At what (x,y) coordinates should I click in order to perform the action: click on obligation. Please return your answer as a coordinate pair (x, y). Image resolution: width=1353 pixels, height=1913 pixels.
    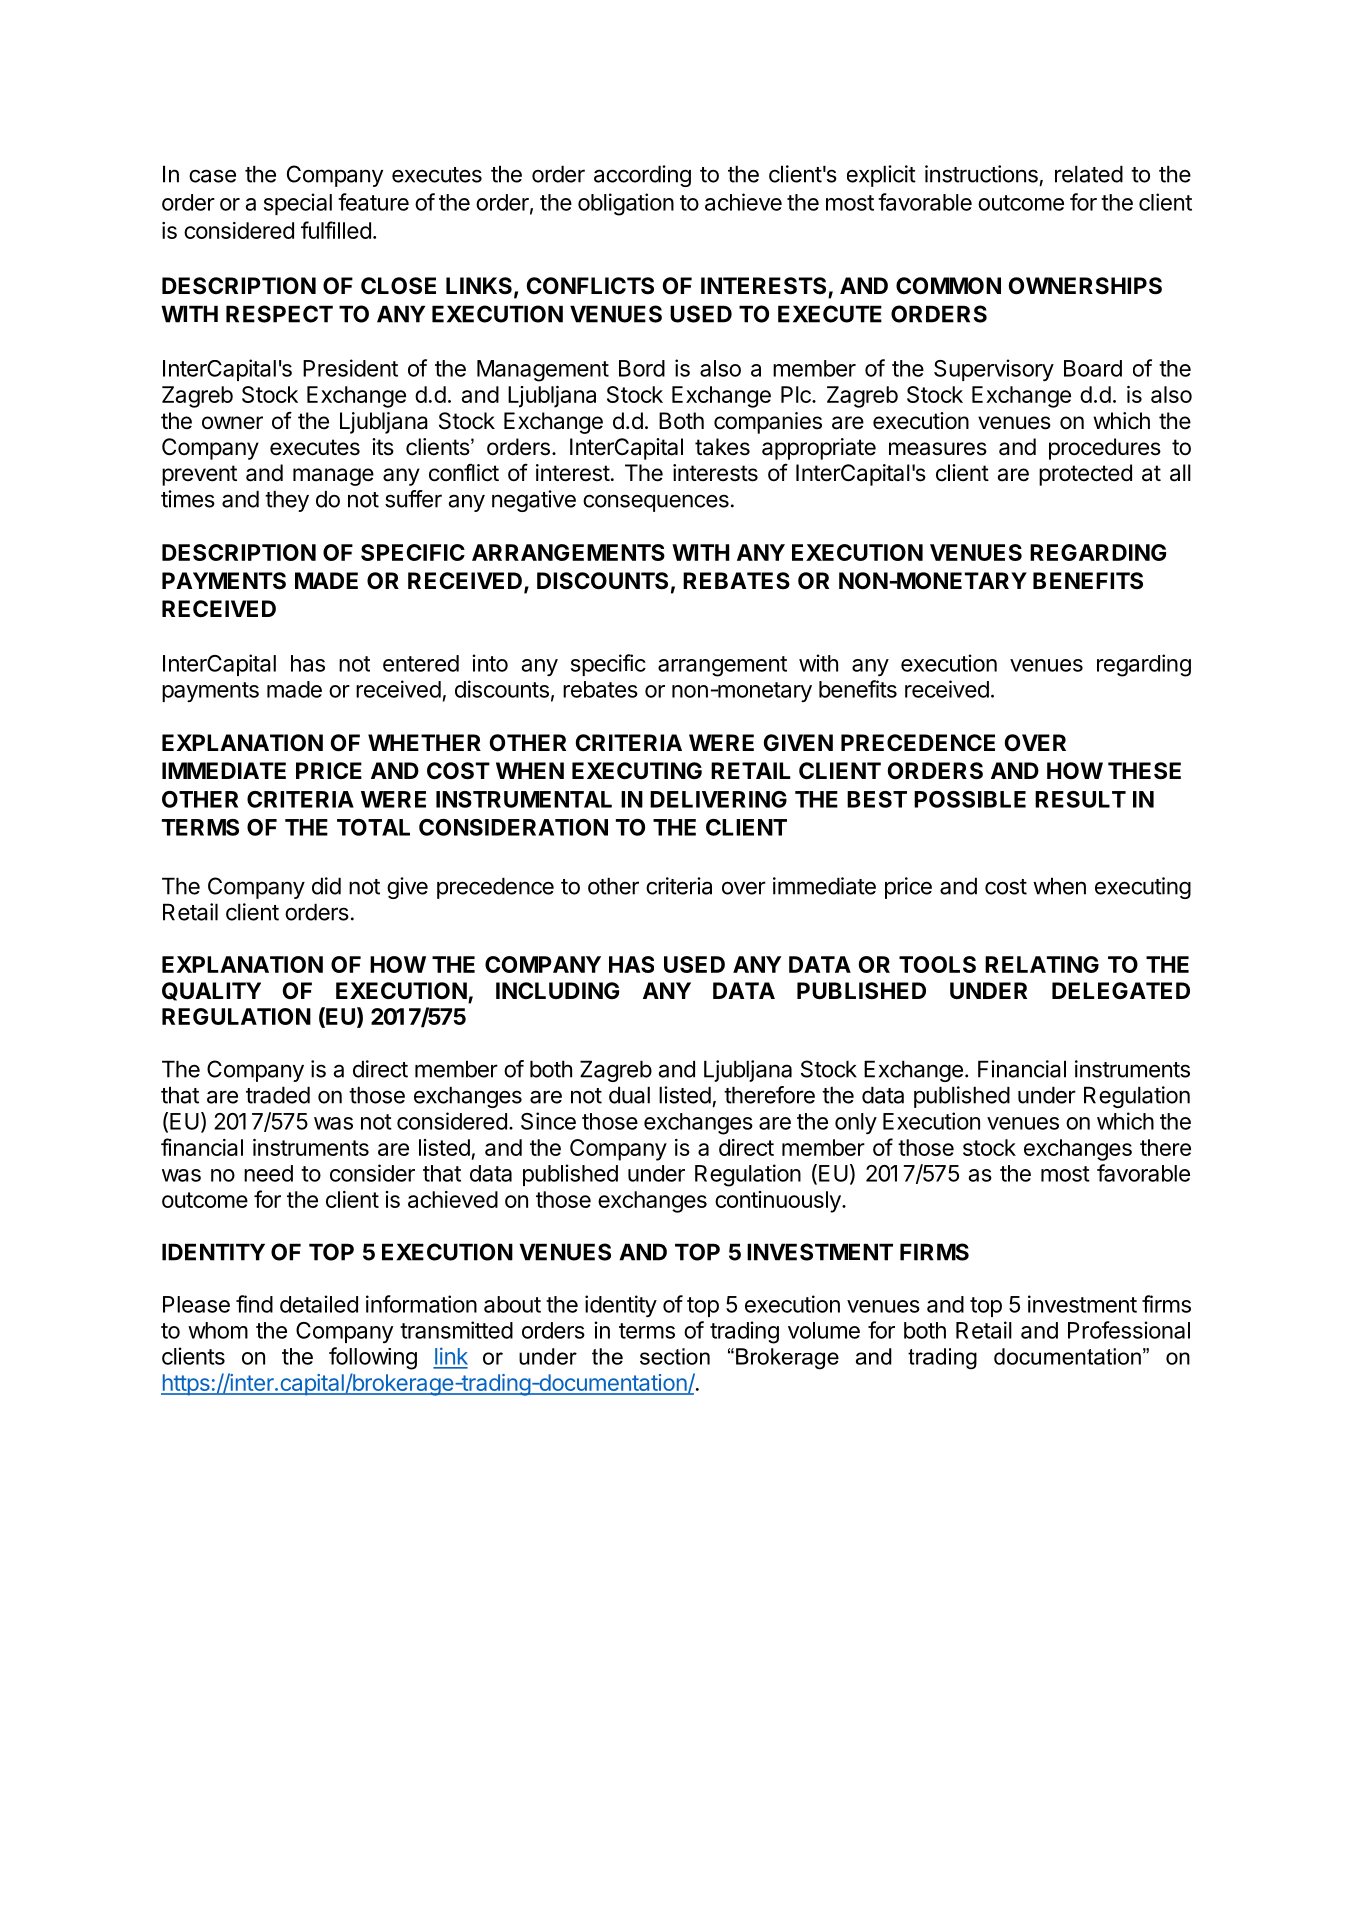
    Looking at the image, I should click on (626, 204).
